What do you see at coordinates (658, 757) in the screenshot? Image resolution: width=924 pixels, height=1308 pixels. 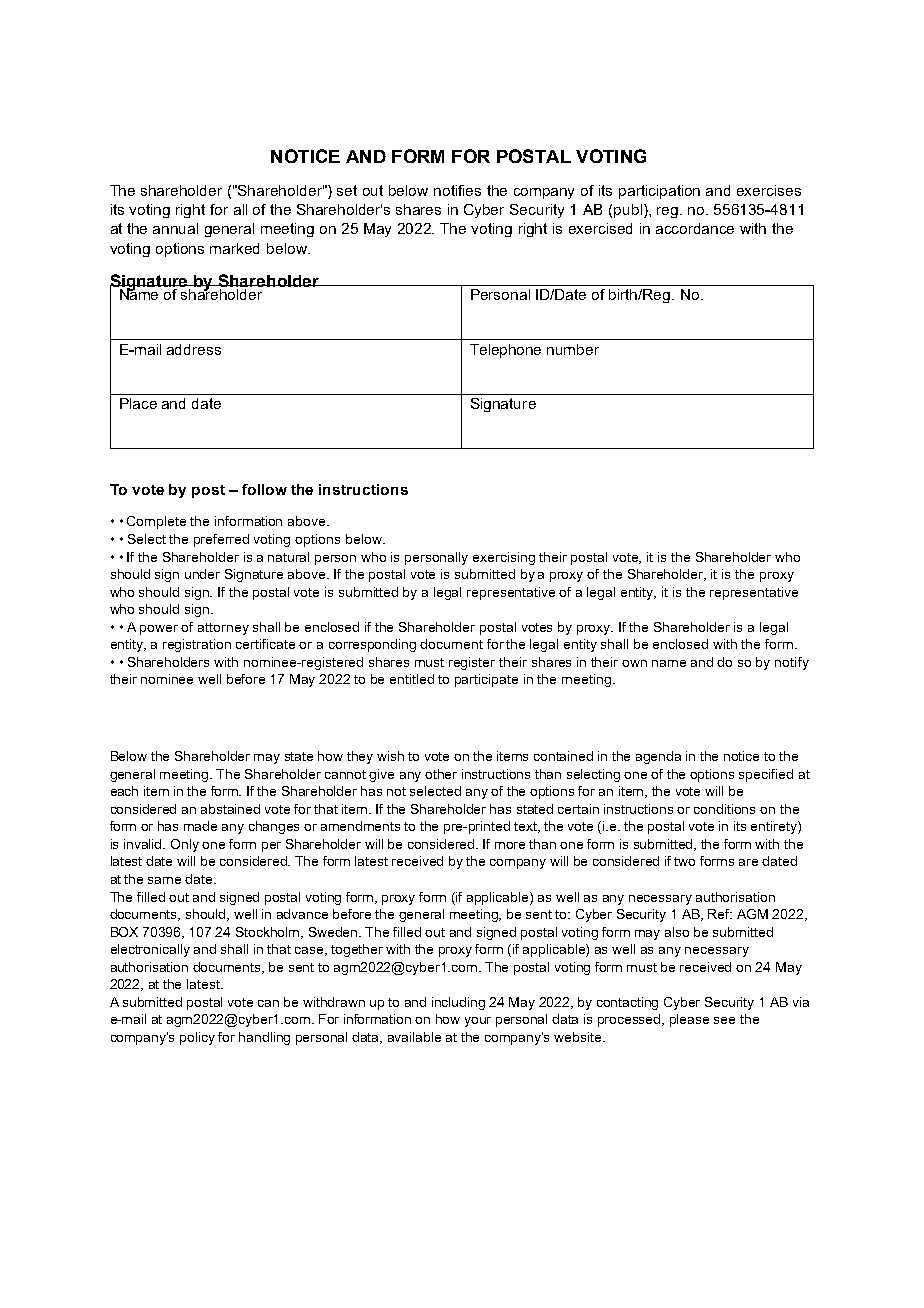 I see `agenda` at bounding box center [658, 757].
